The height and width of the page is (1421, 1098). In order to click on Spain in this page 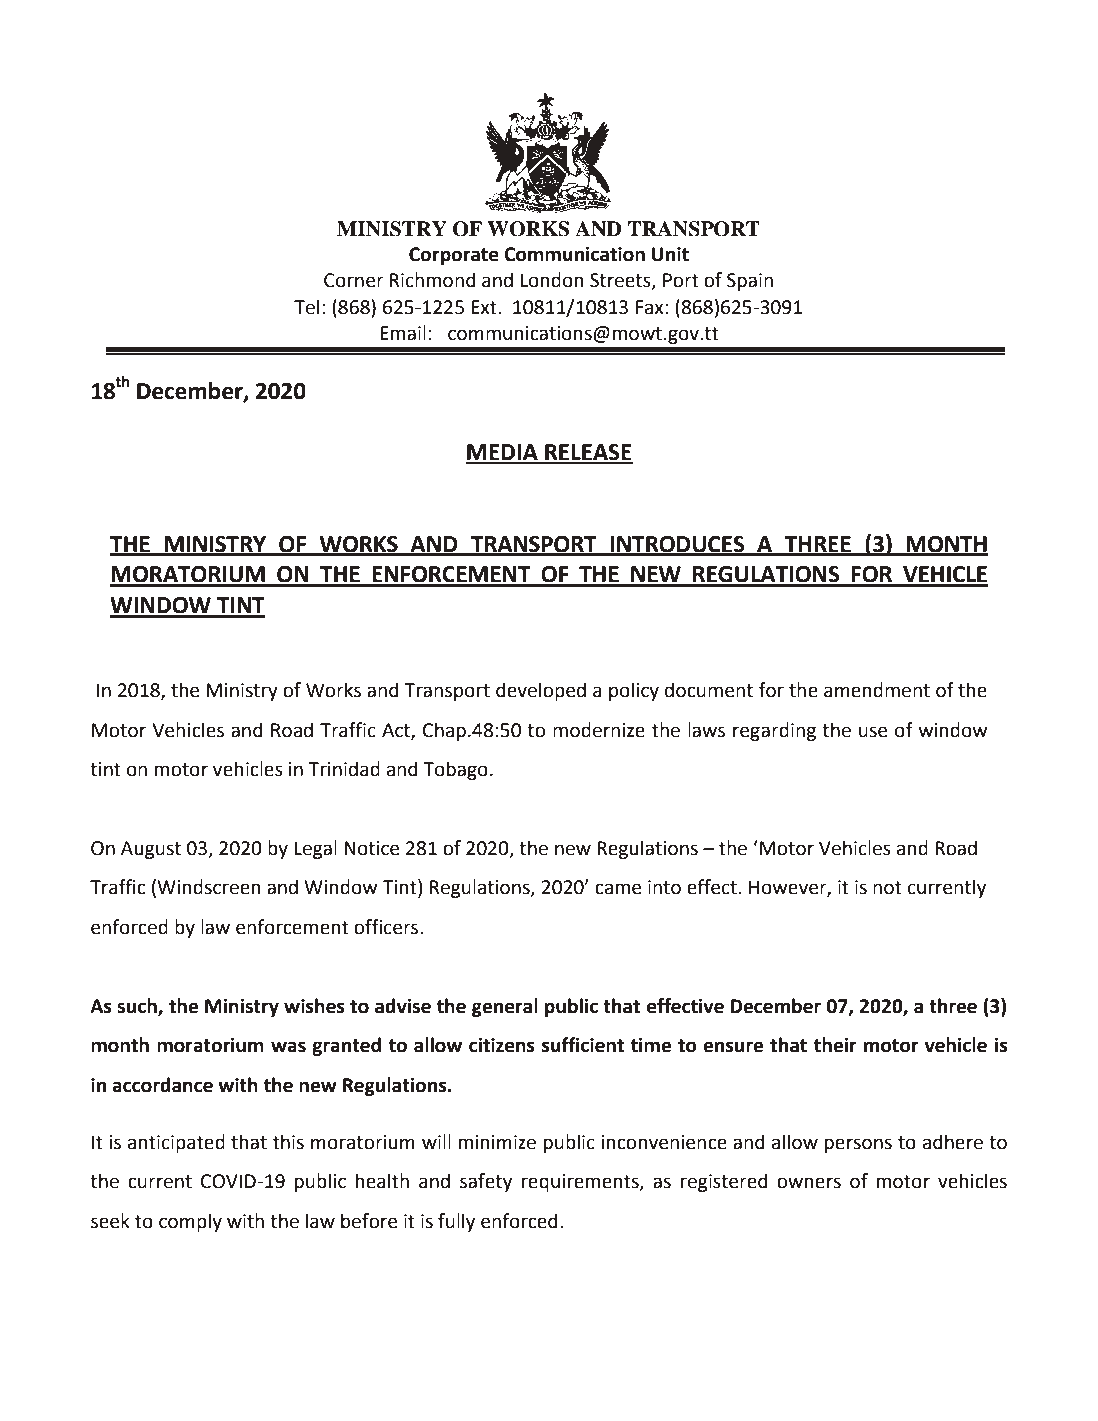, I will do `click(750, 282)`.
